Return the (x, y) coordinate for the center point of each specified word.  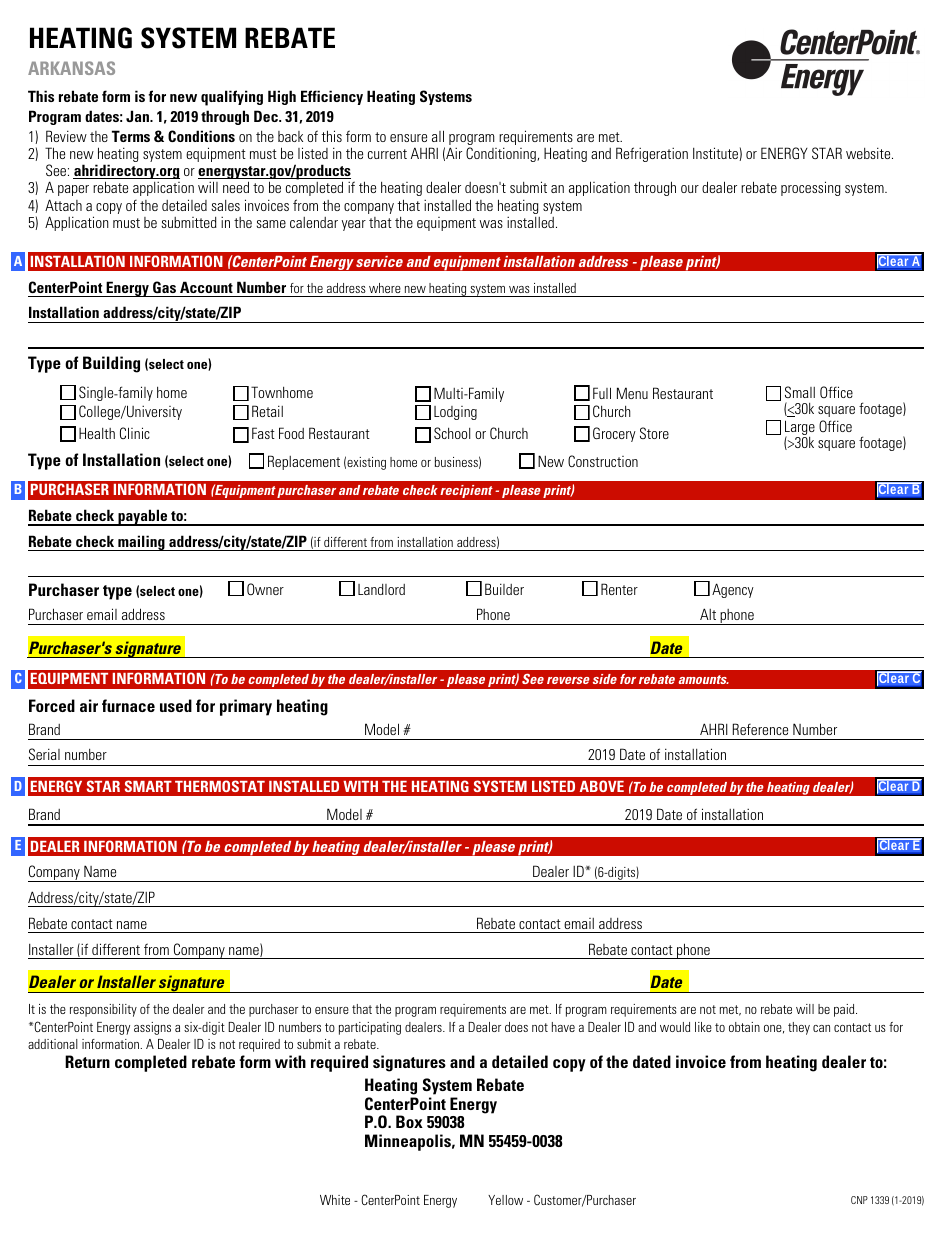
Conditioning (502, 154)
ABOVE (602, 786)
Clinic (135, 433)
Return (87, 1061)
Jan (138, 116)
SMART (148, 786)
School (452, 433)
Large (800, 429)
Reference (760, 729)
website (869, 153)
